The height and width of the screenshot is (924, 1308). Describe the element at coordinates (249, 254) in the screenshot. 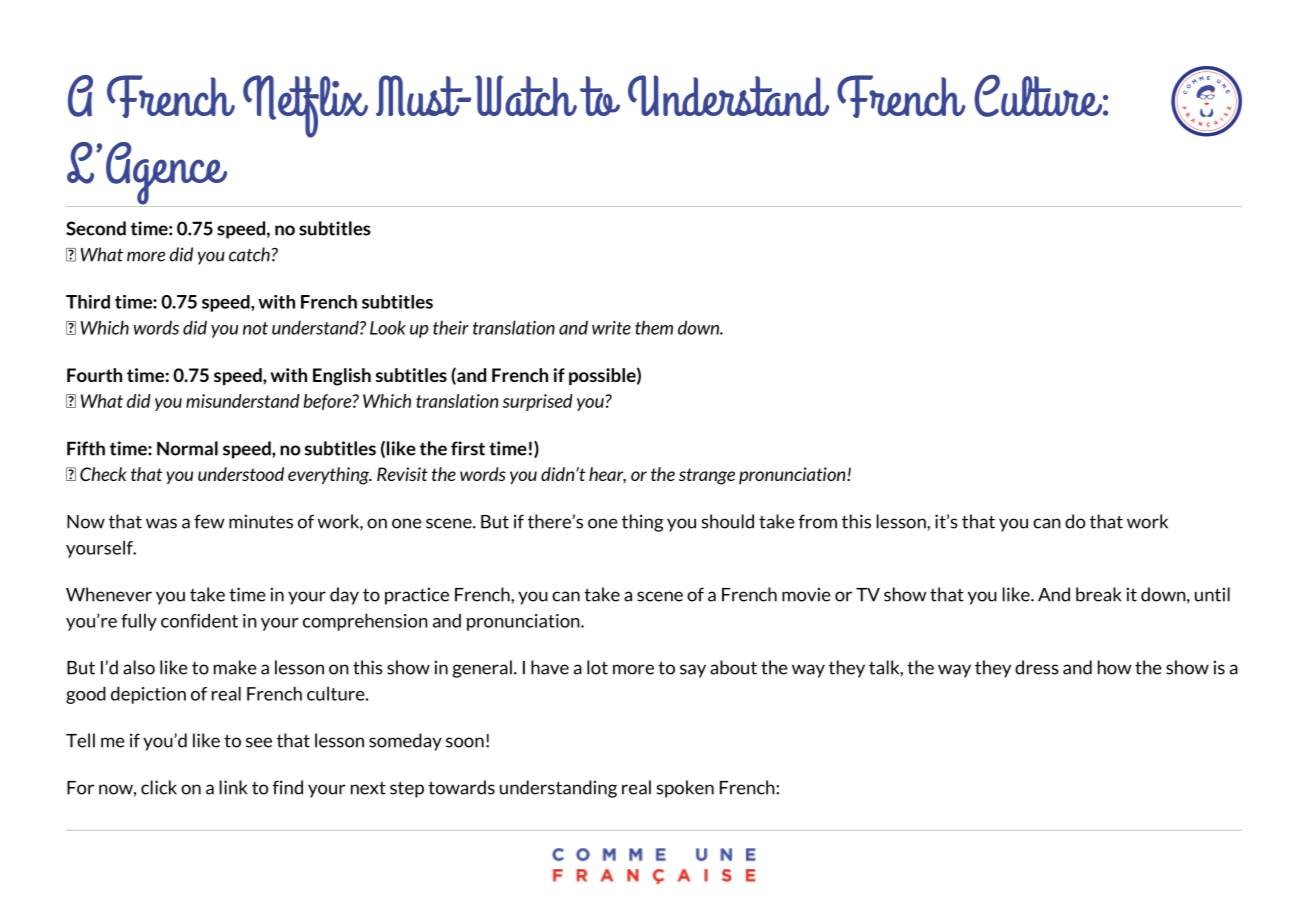

I see `catch` at that location.
